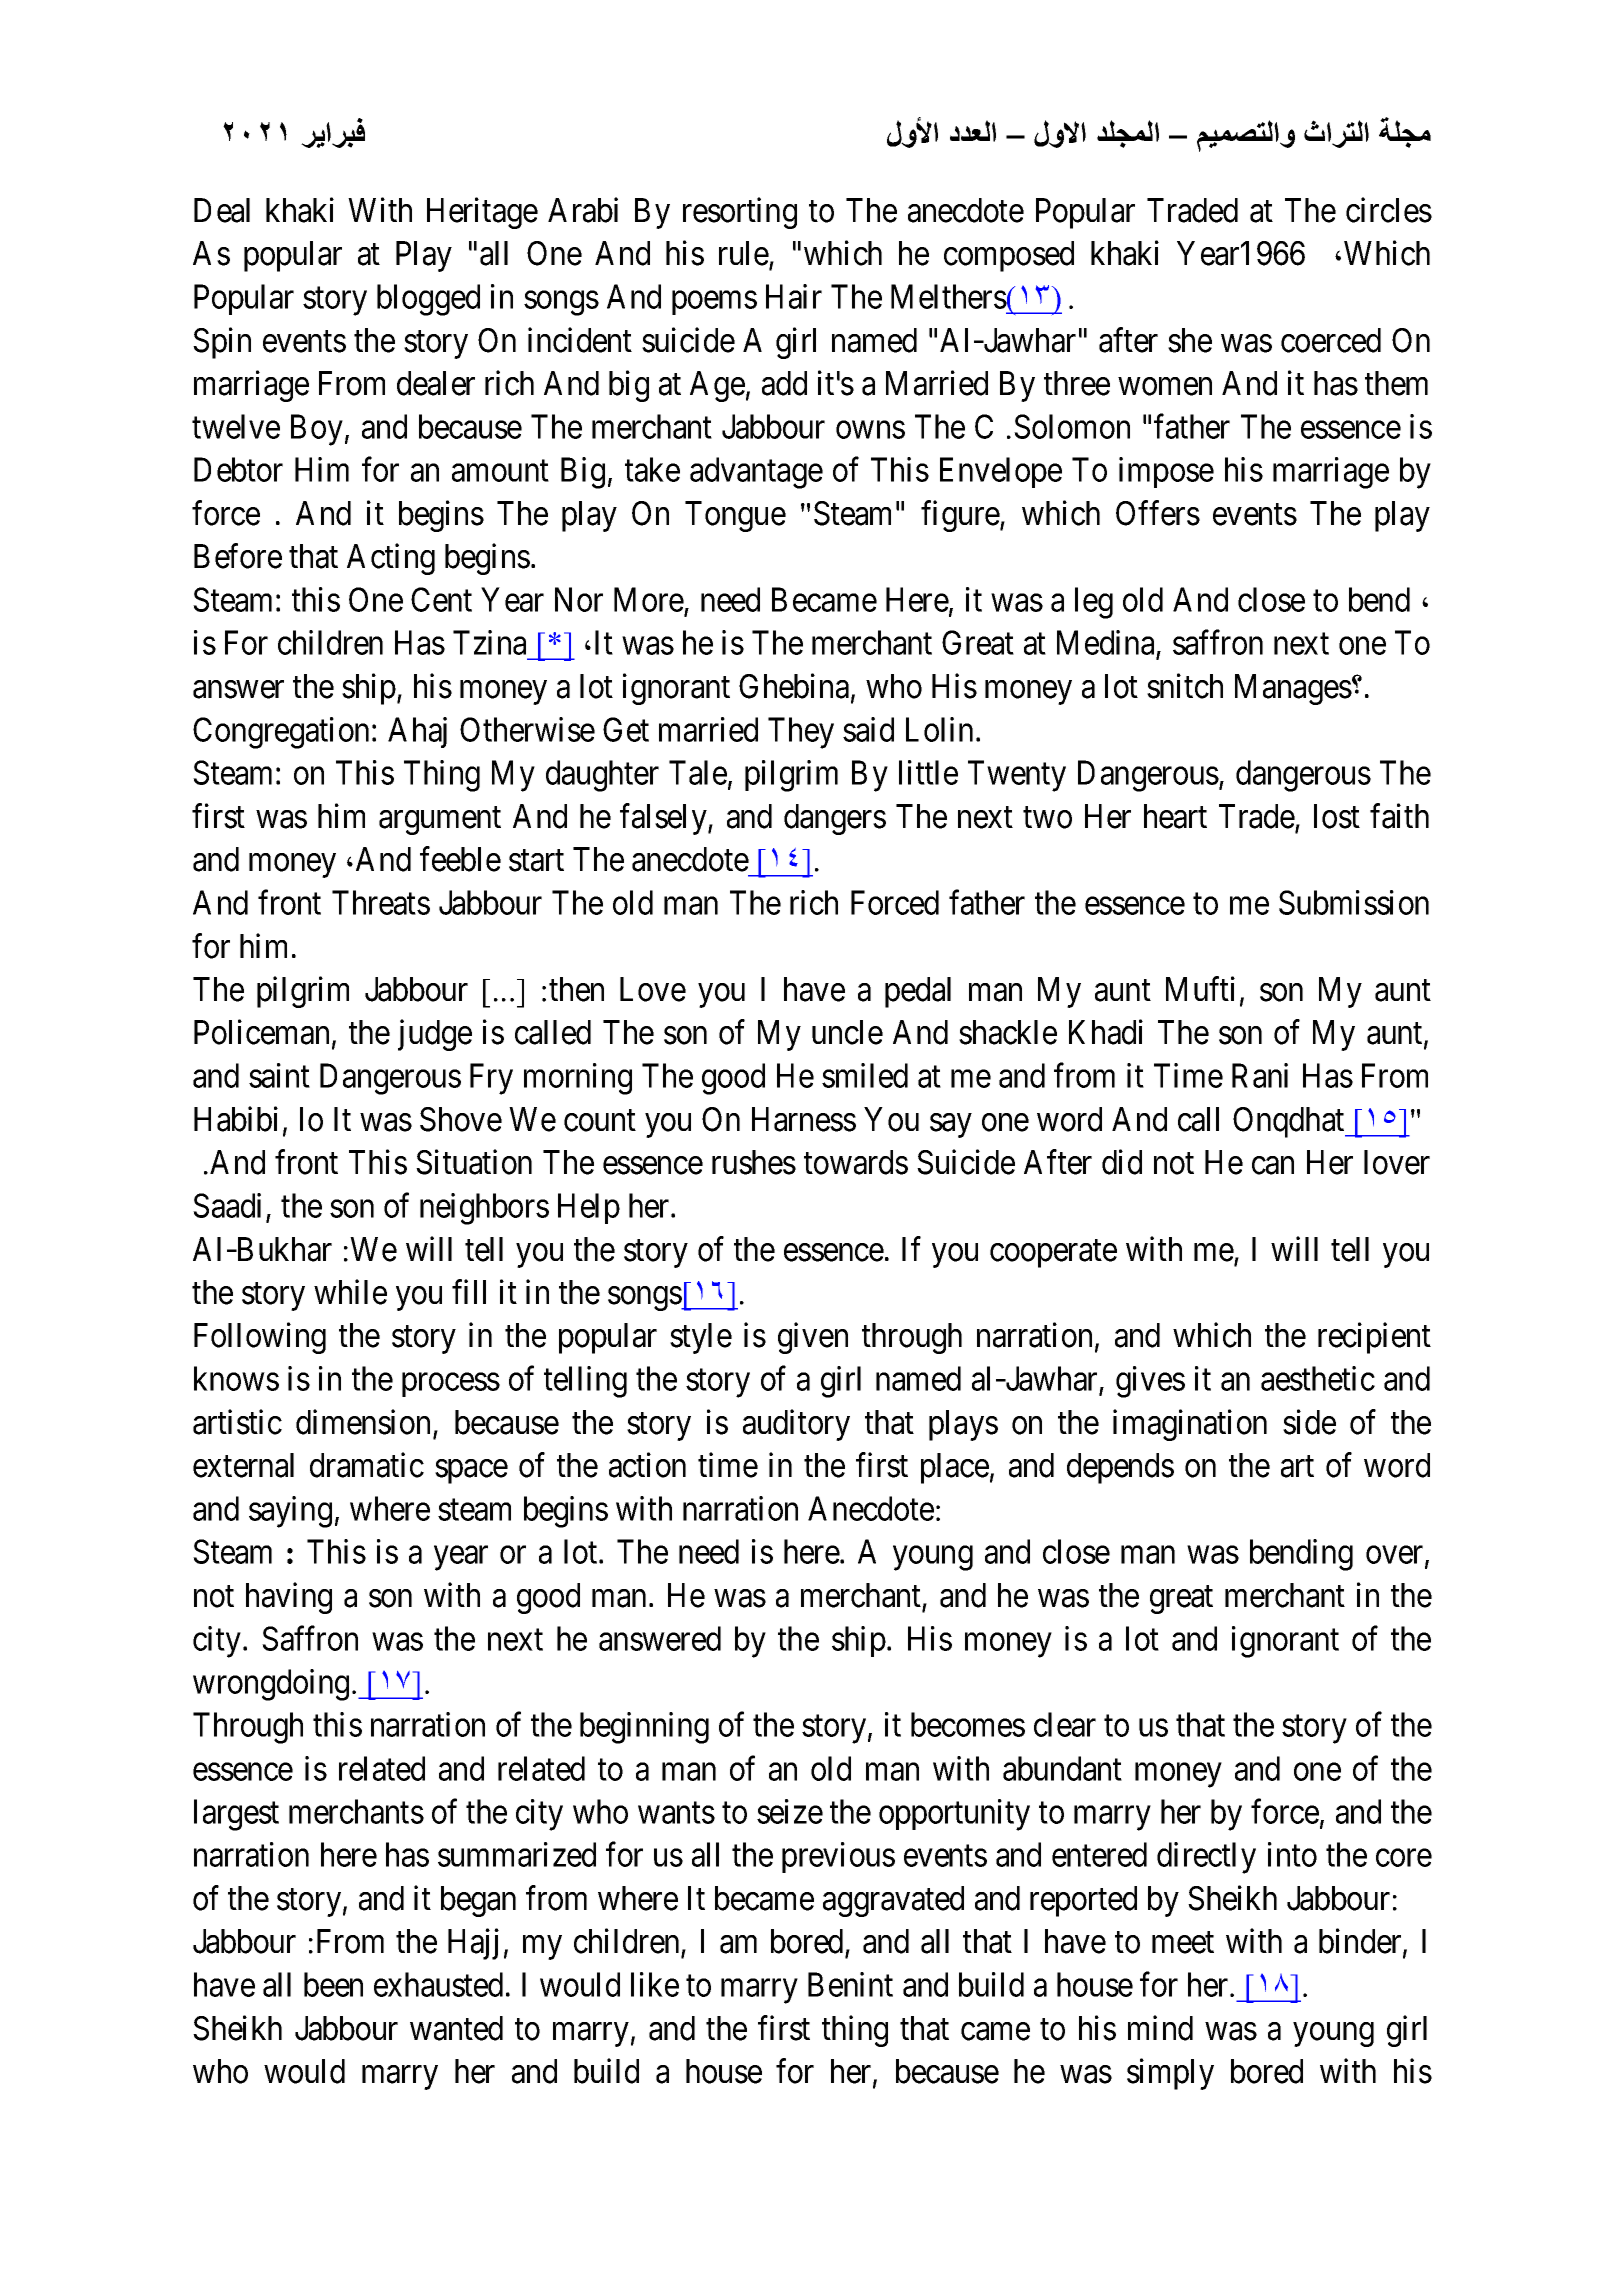 This page has width=1623, height=2296. Describe the element at coordinates (1160, 2028) in the page. I see `mind` at that location.
